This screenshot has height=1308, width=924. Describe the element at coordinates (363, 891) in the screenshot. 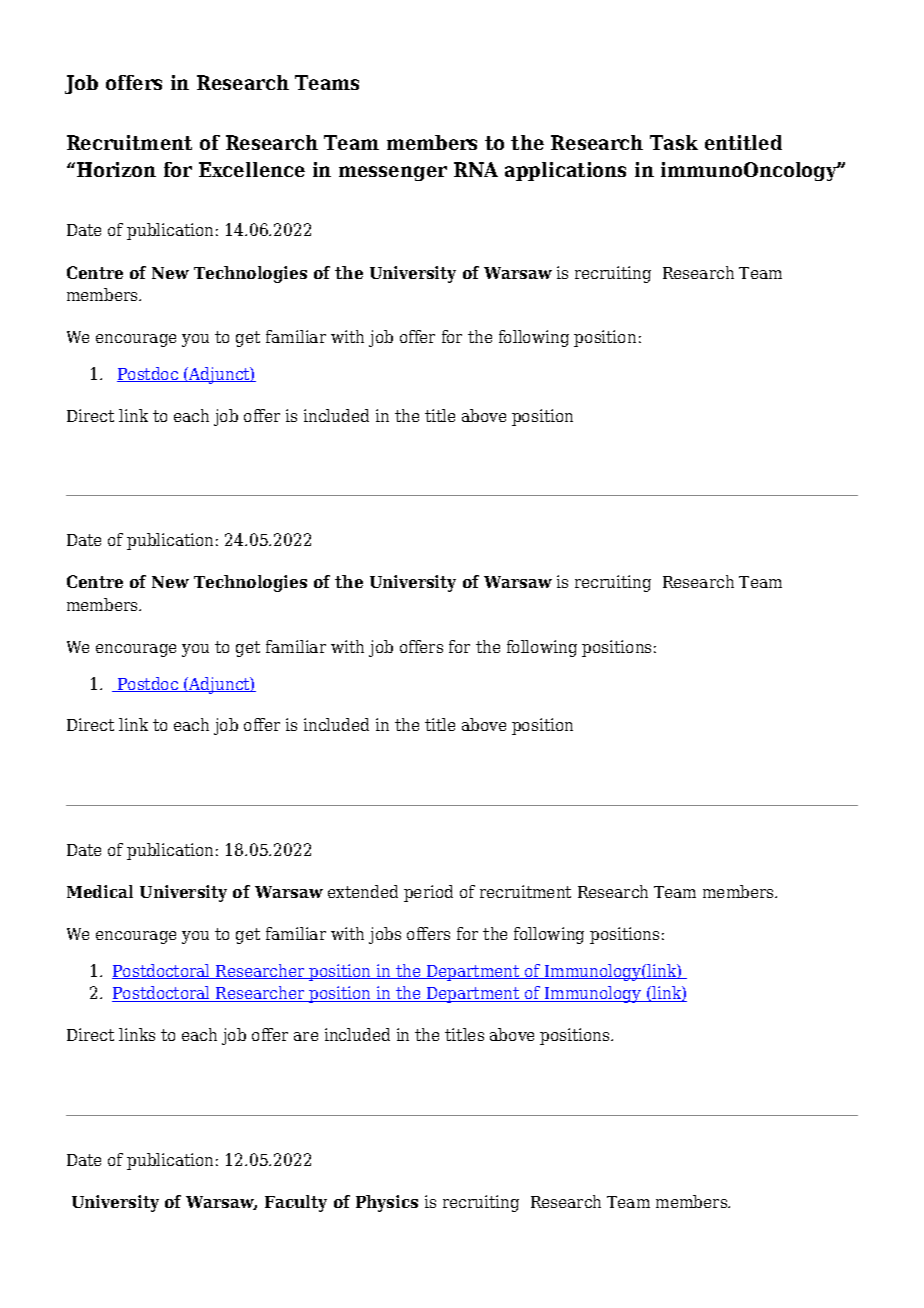

I see `extended` at that location.
